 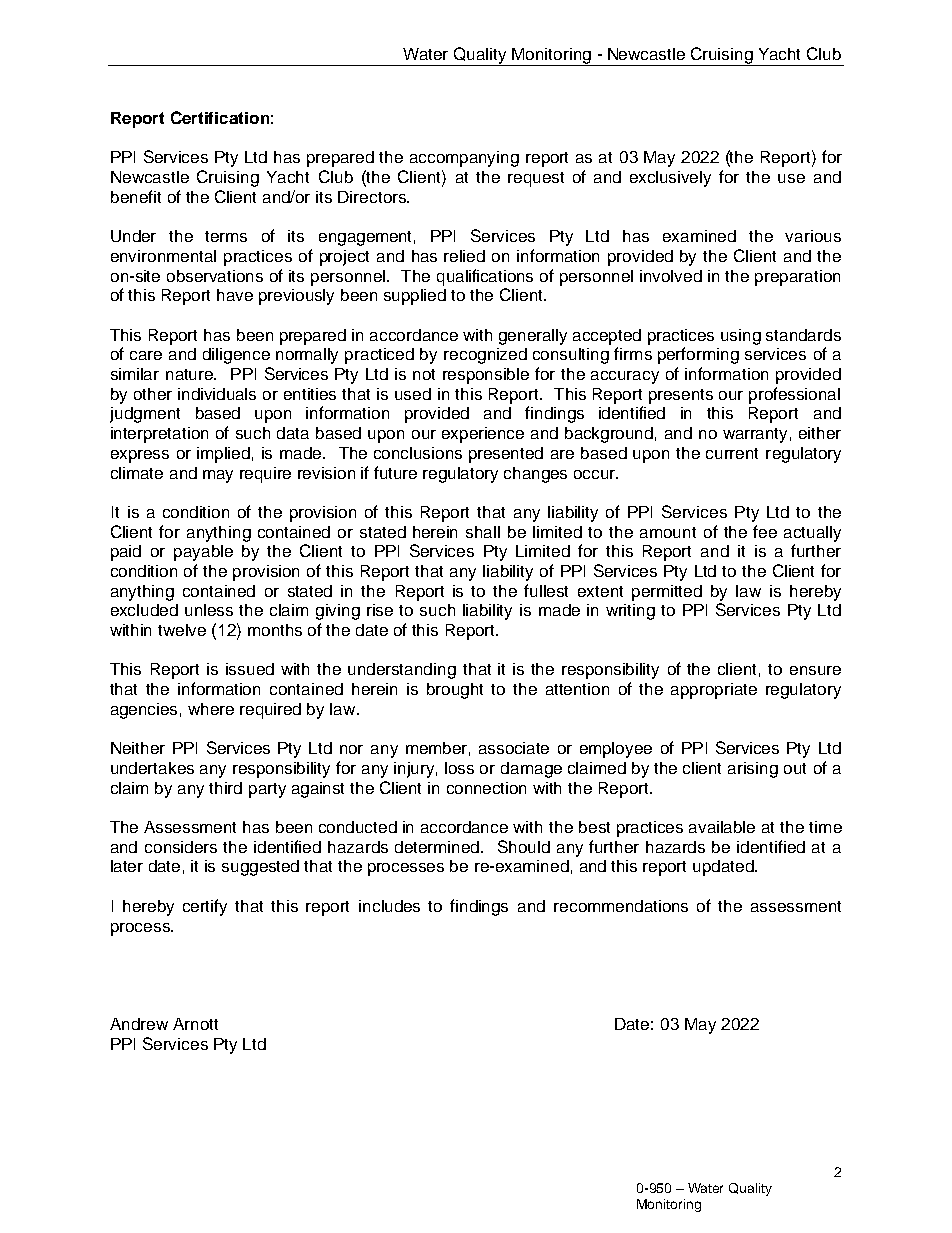 I want to click on accompanying, so click(x=464, y=159).
